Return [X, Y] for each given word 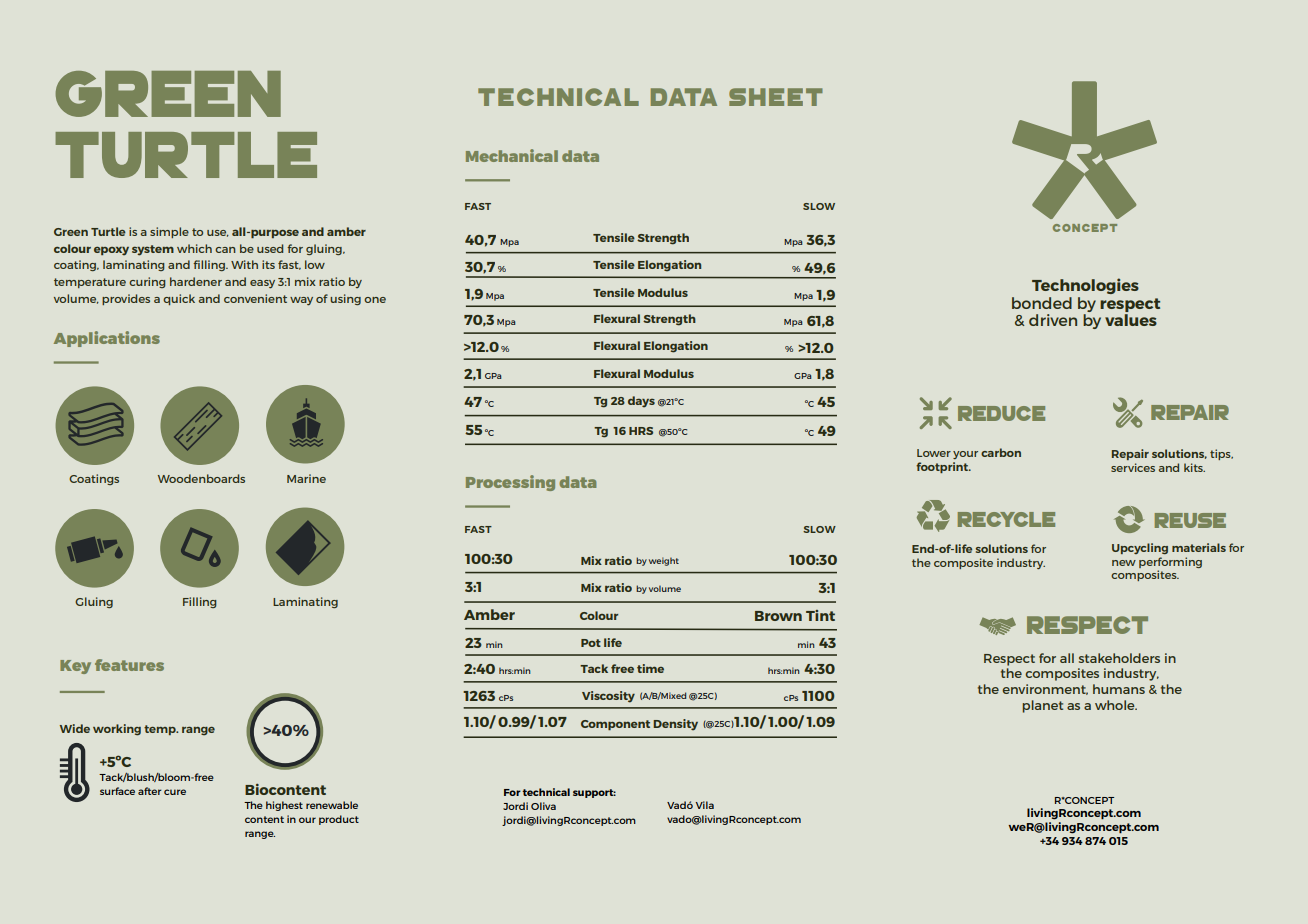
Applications [107, 339]
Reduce [1001, 413]
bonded [1042, 303]
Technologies [1085, 286]
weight [664, 561]
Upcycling [1140, 548]
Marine [306, 478]
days [641, 402]
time [650, 668]
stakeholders [1119, 658]
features [129, 665]
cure [175, 792]
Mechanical [512, 155]
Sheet [776, 97]
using [345, 299]
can [225, 250]
